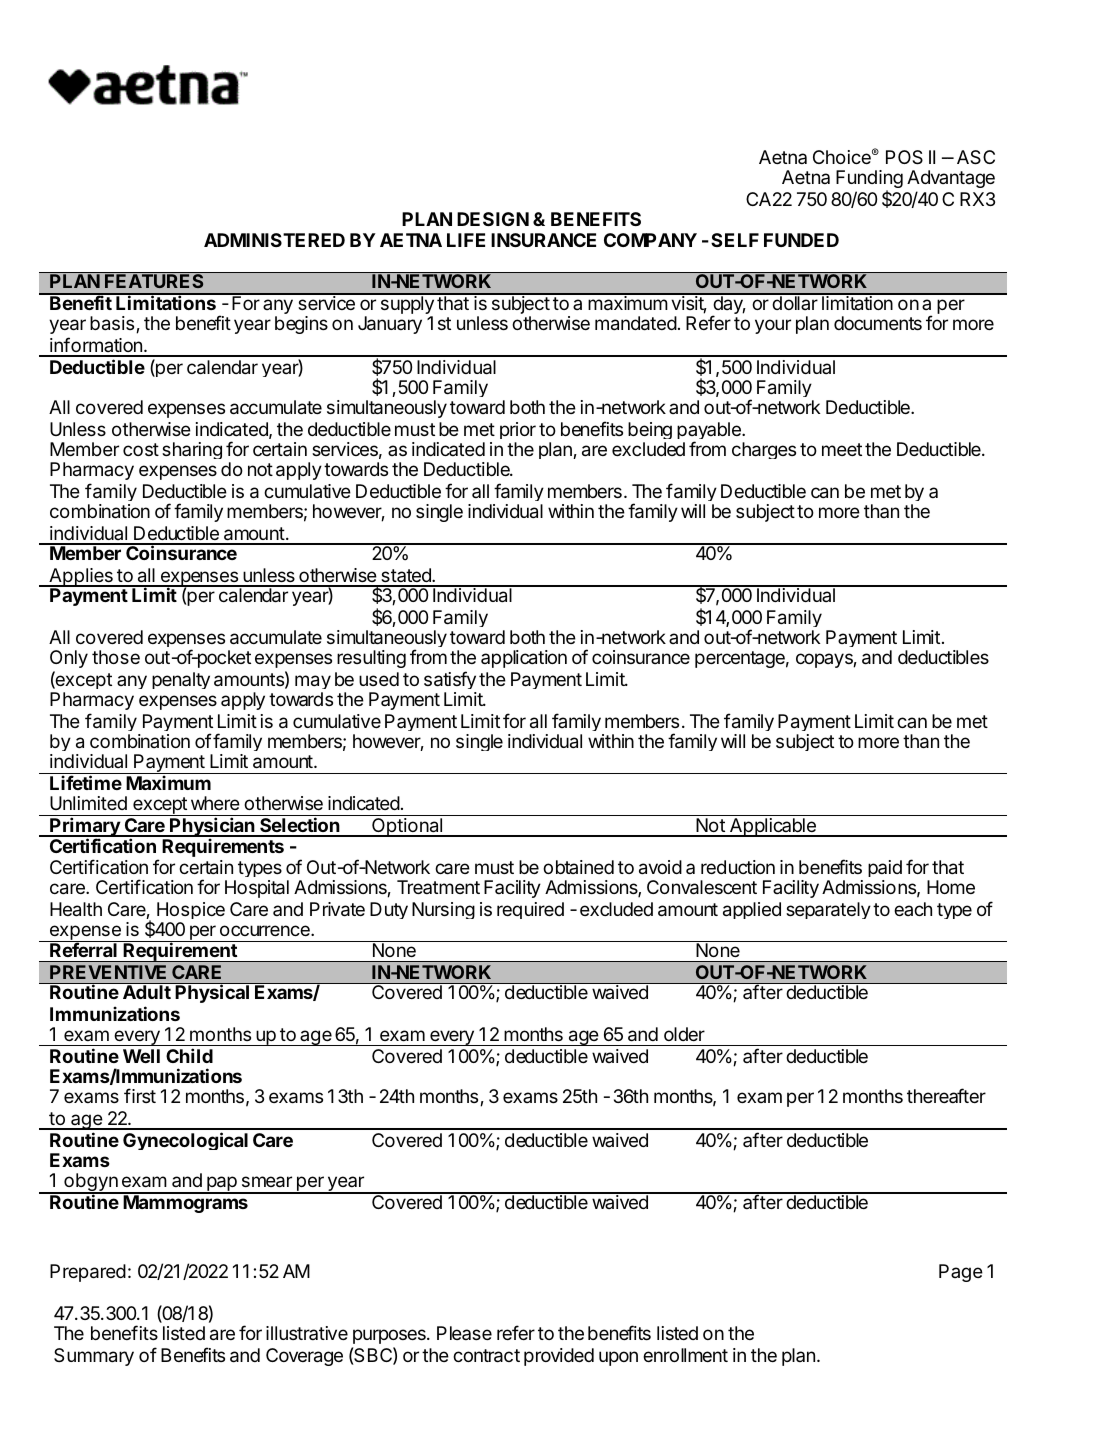 This screenshot has width=1104, height=1429. Describe the element at coordinates (94, 1357) in the screenshot. I see `Summary` at that location.
